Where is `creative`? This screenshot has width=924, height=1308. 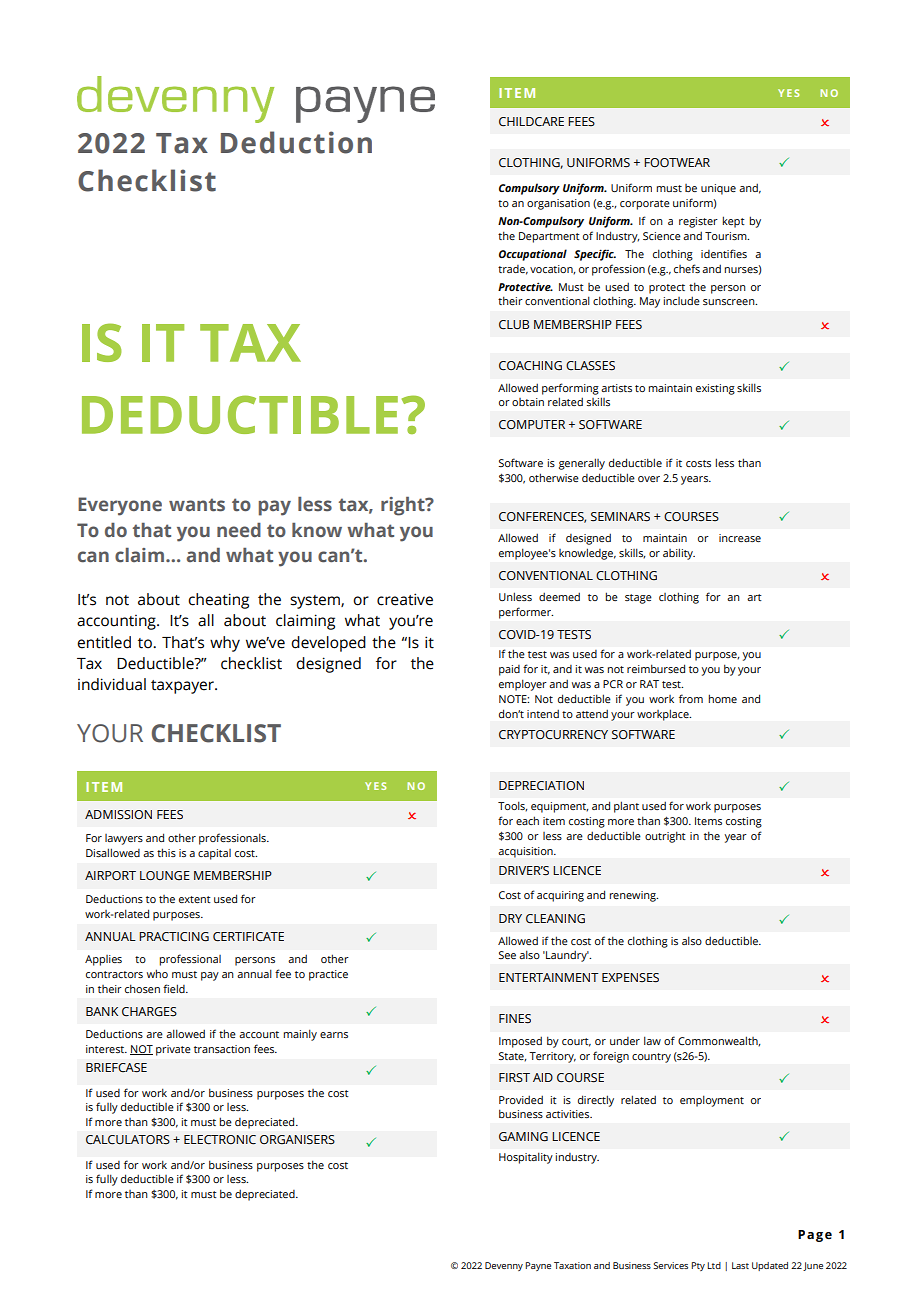
creative is located at coordinates (405, 599).
